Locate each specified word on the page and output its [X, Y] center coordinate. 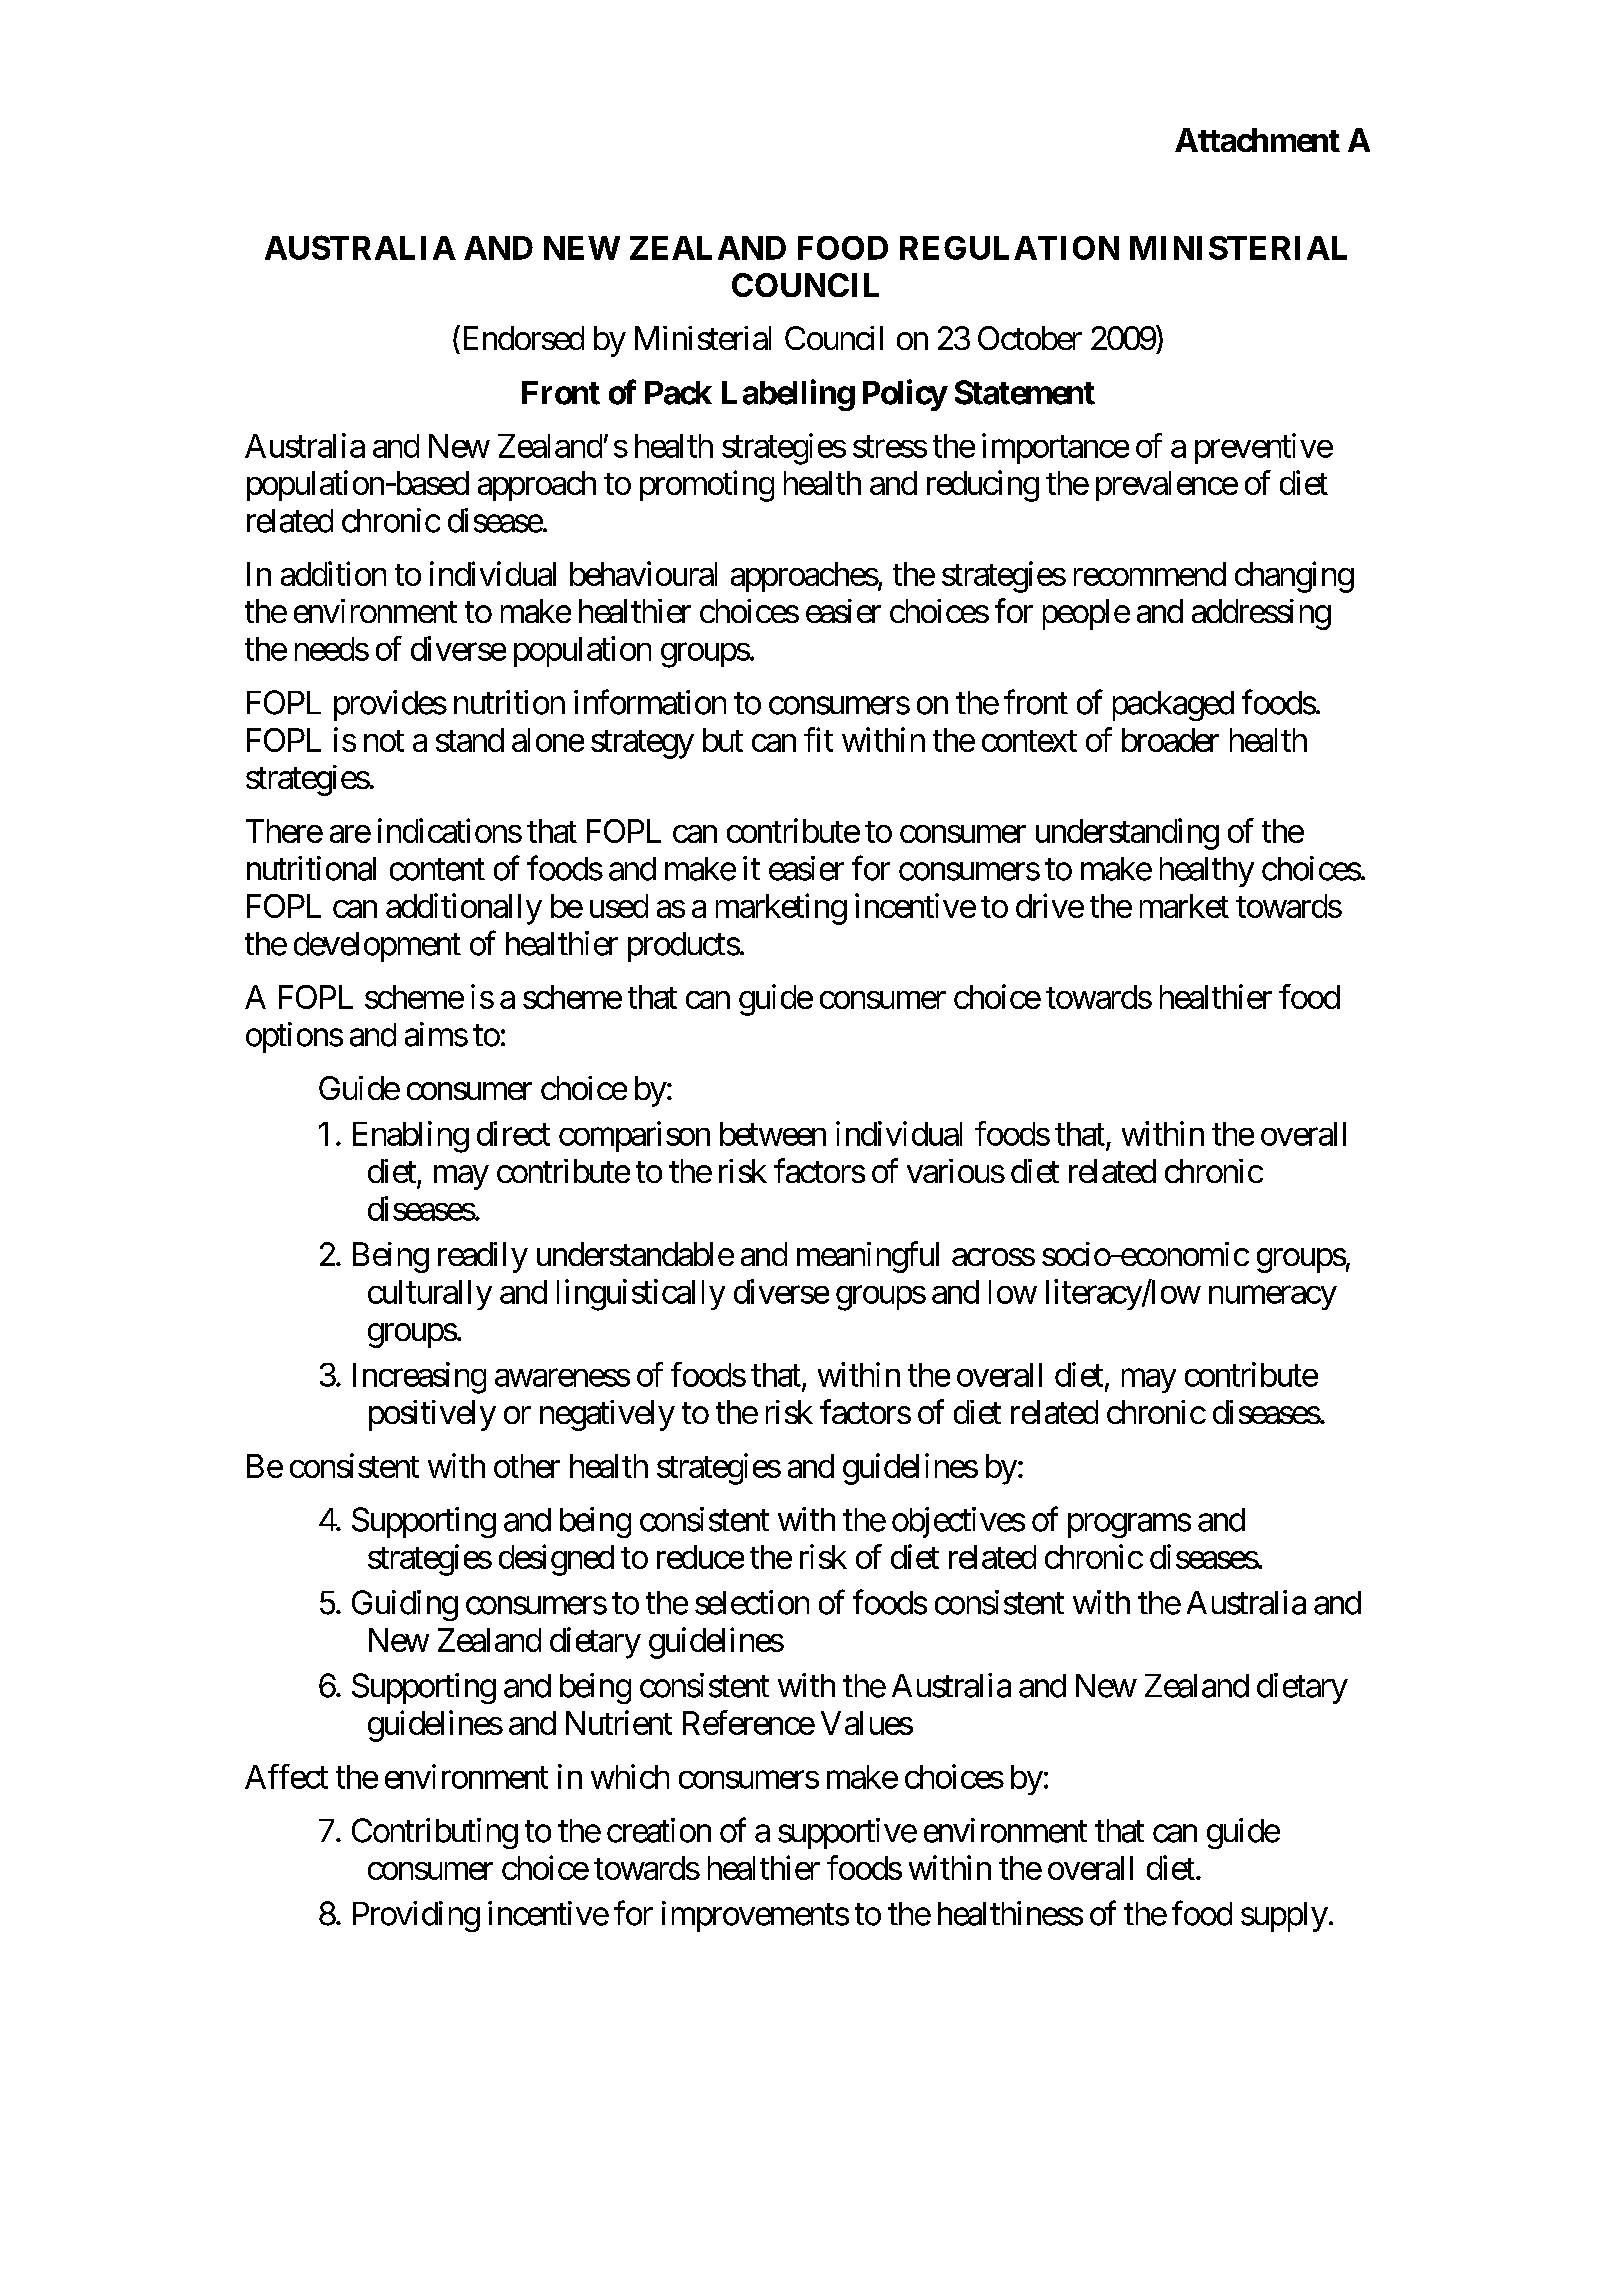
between [773, 1134]
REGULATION [1009, 248]
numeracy [1273, 1298]
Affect [286, 1776]
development [377, 947]
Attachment [1257, 140]
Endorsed [521, 337]
